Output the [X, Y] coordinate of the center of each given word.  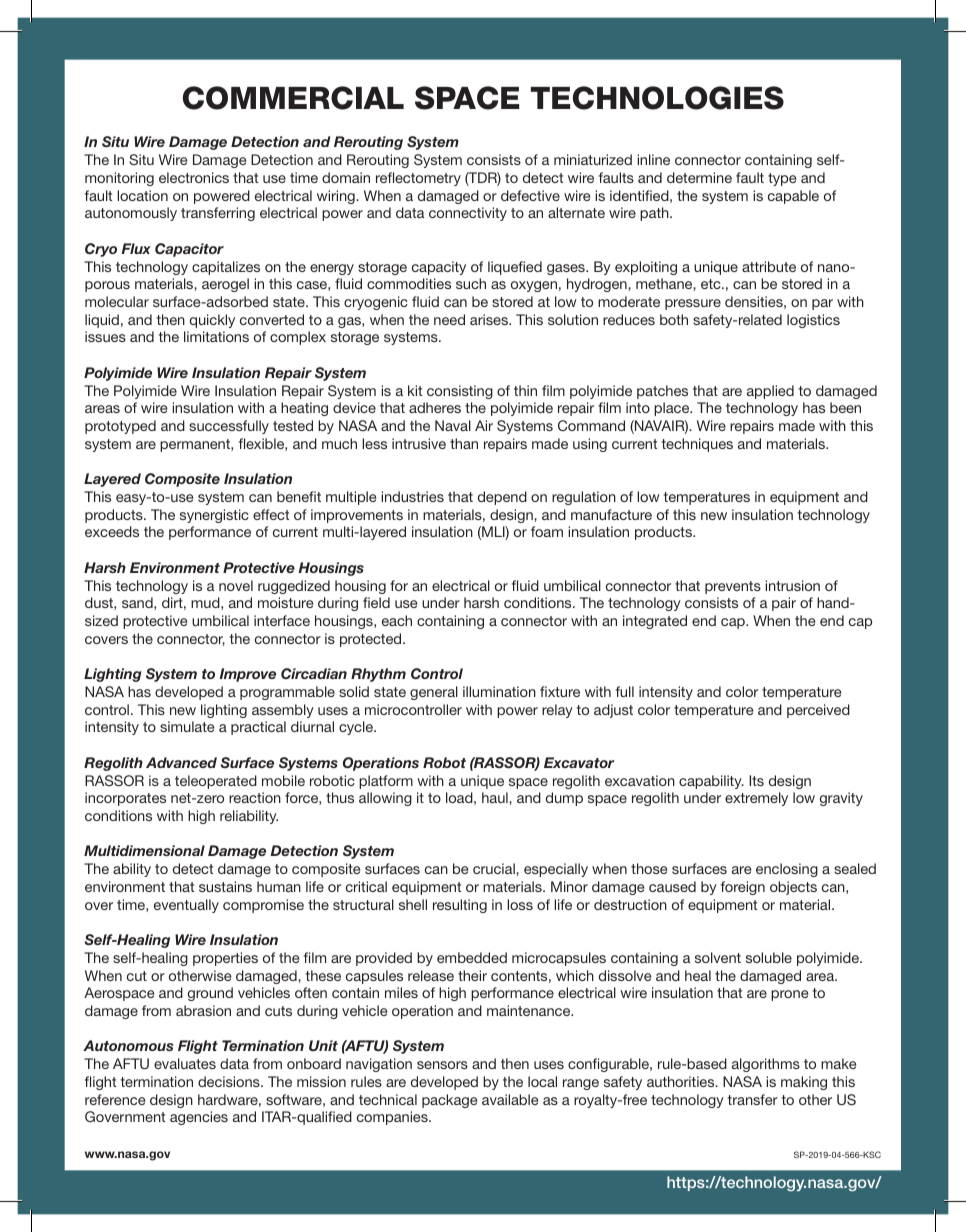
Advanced [181, 762]
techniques [697, 445]
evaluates [185, 1063]
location [142, 195]
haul [496, 797]
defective [530, 195]
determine [699, 177]
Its [756, 780]
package [450, 1101]
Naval [453, 425]
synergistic [214, 516]
